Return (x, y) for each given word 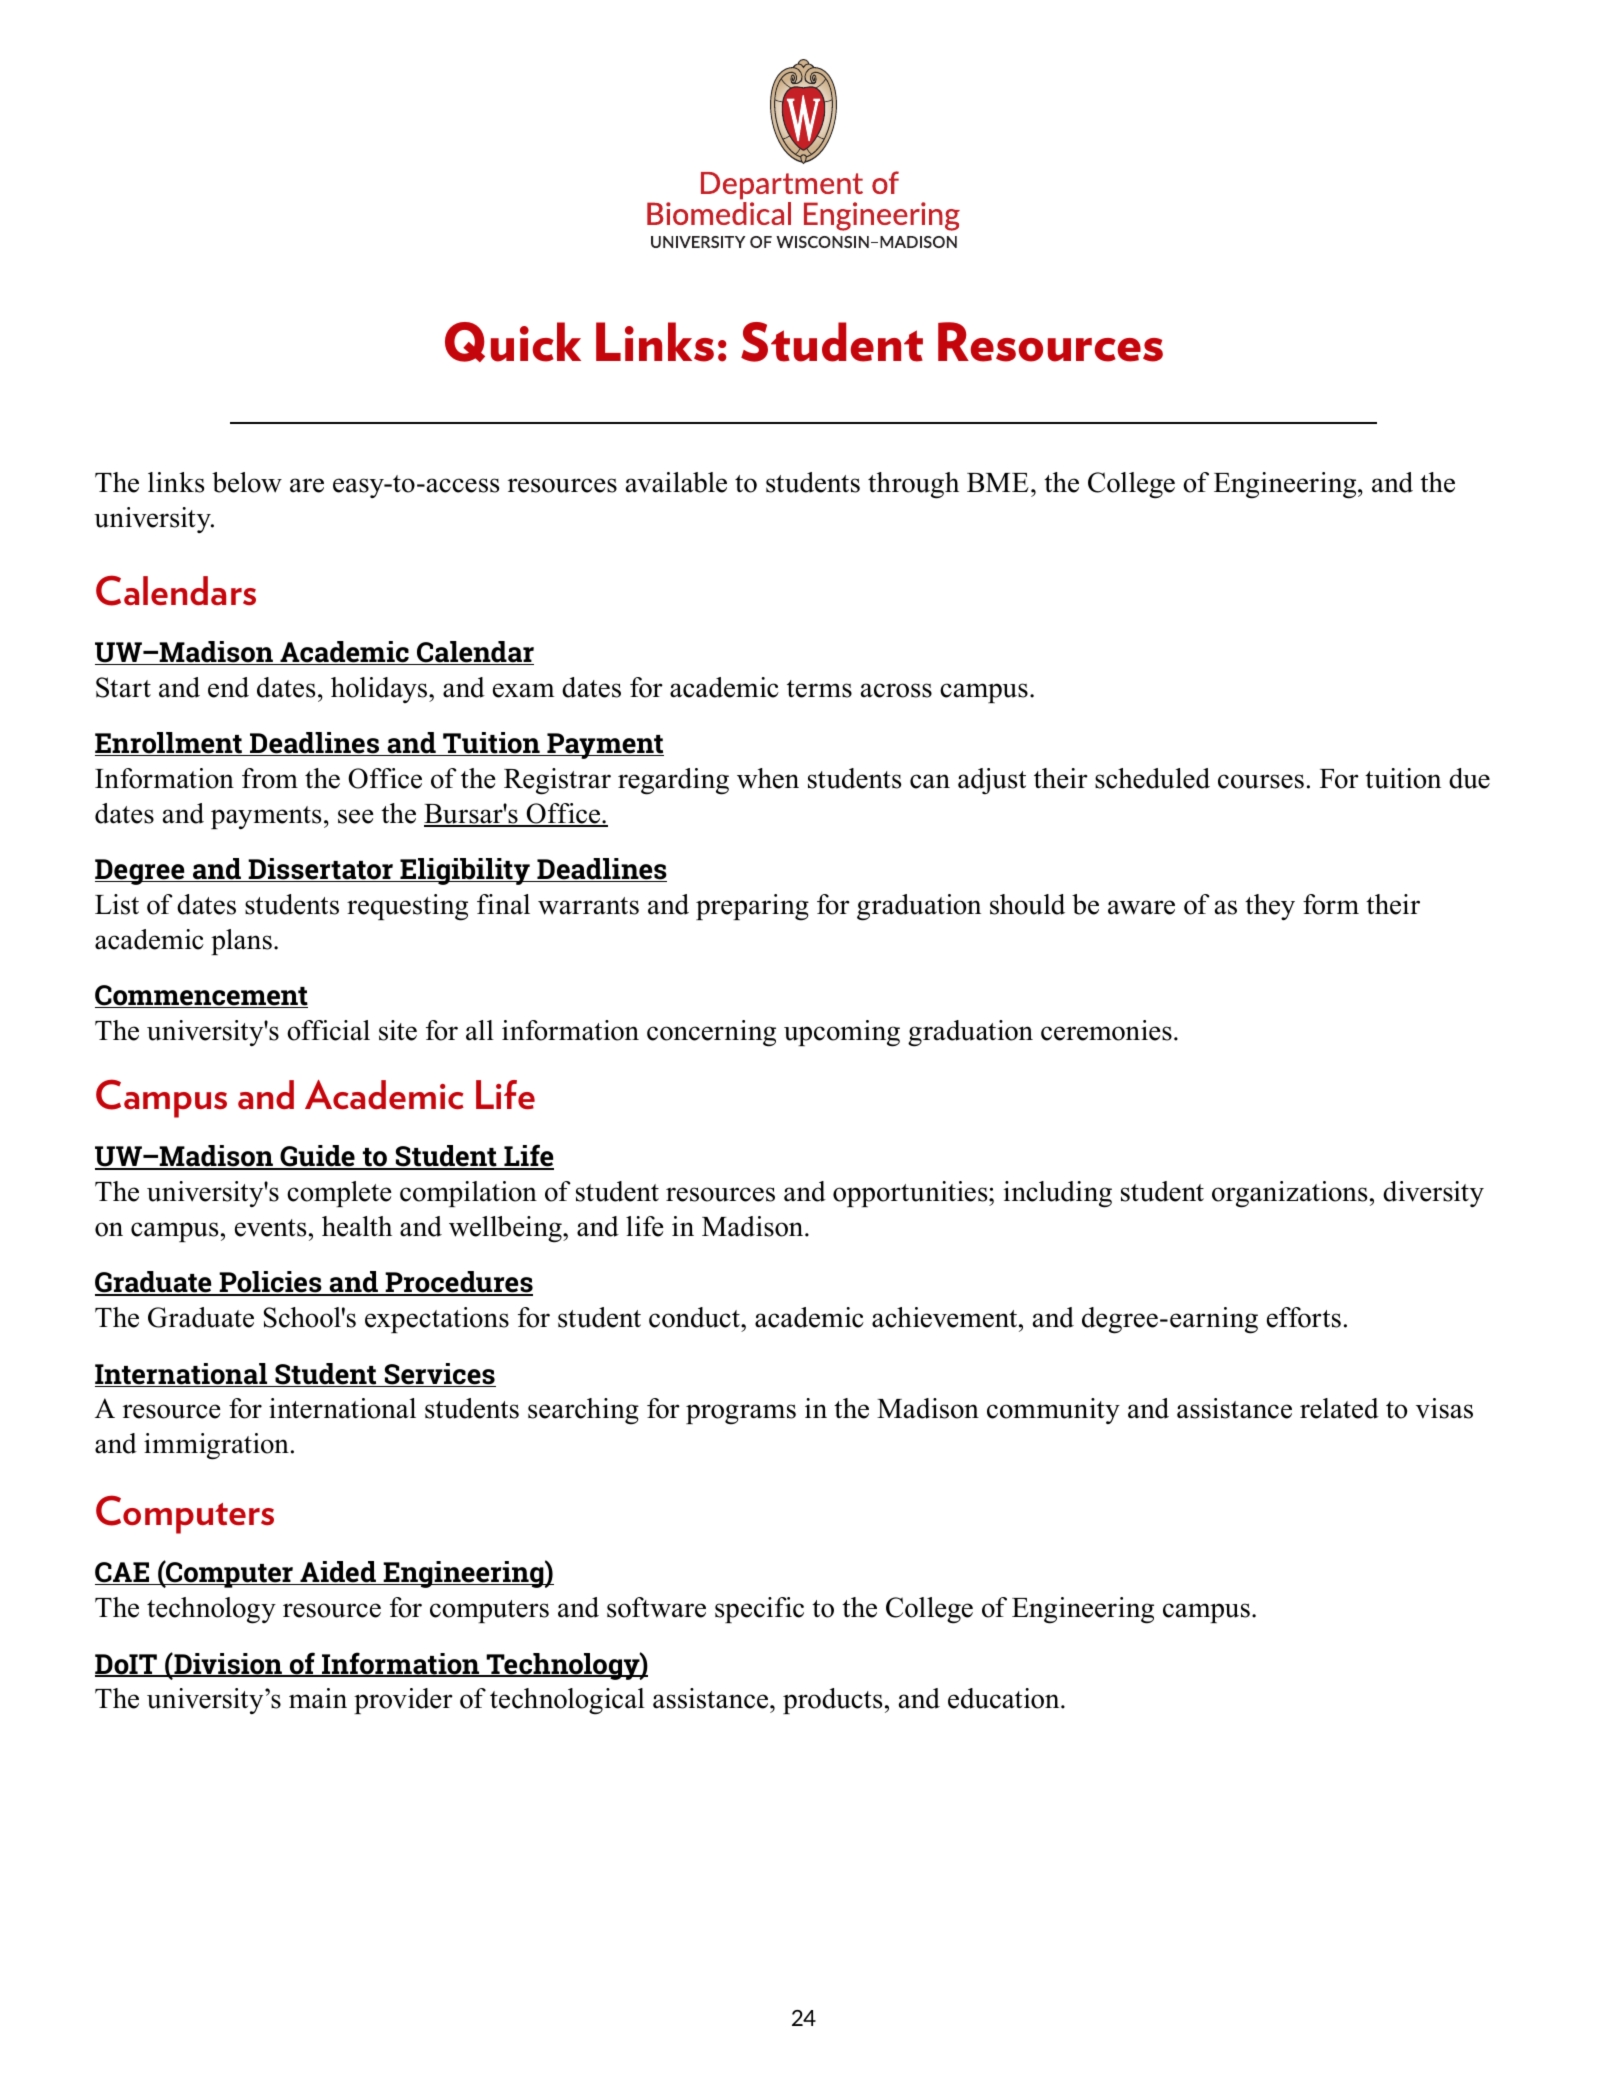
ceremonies (1106, 1030)
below (247, 482)
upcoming (842, 1033)
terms (819, 689)
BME (998, 482)
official (328, 1030)
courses (1261, 781)
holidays (380, 690)
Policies (270, 1283)
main (318, 1698)
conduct (695, 1317)
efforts (1304, 1317)
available (676, 482)
